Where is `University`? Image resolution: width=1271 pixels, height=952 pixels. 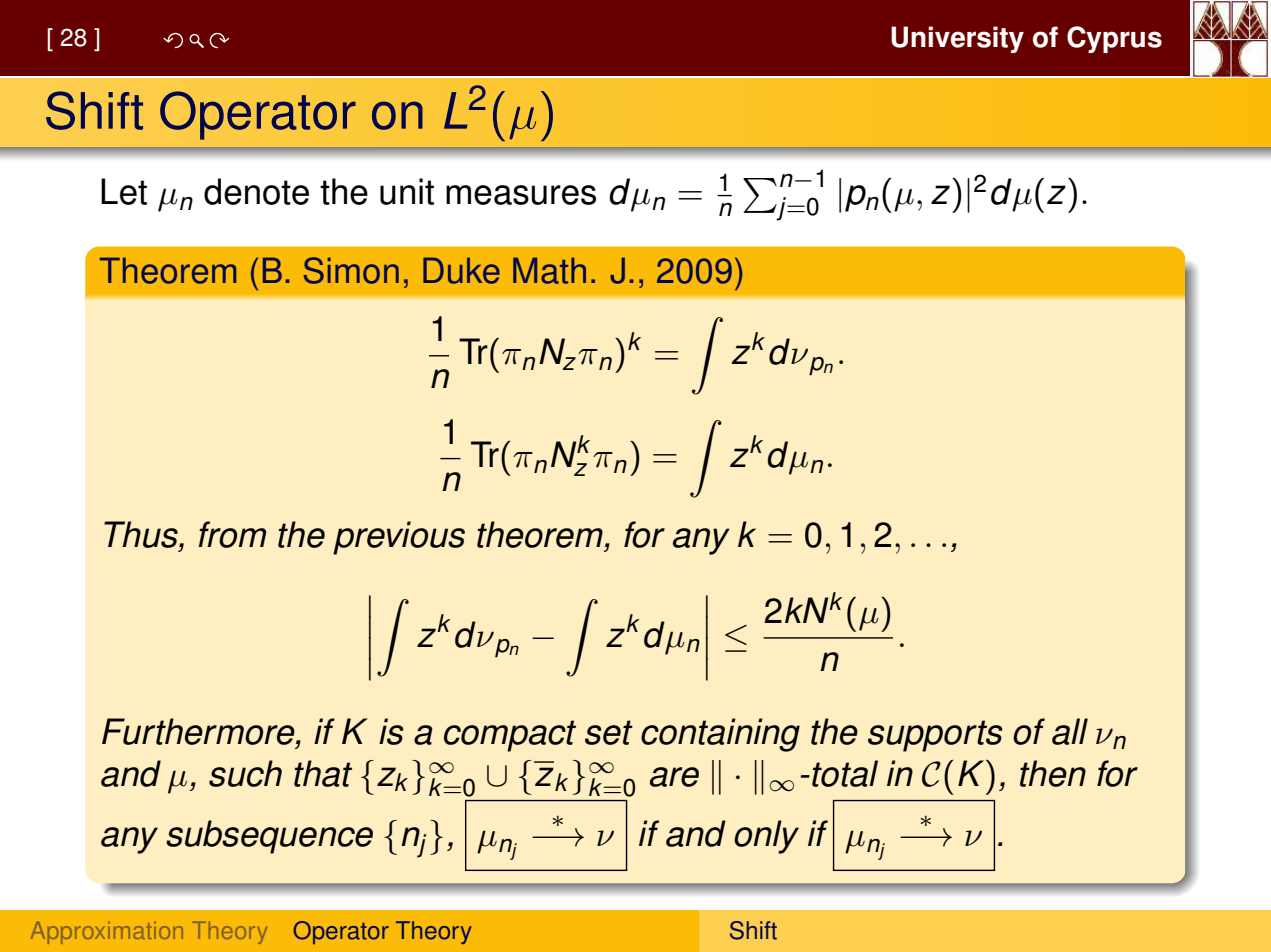
University is located at coordinates (957, 39).
